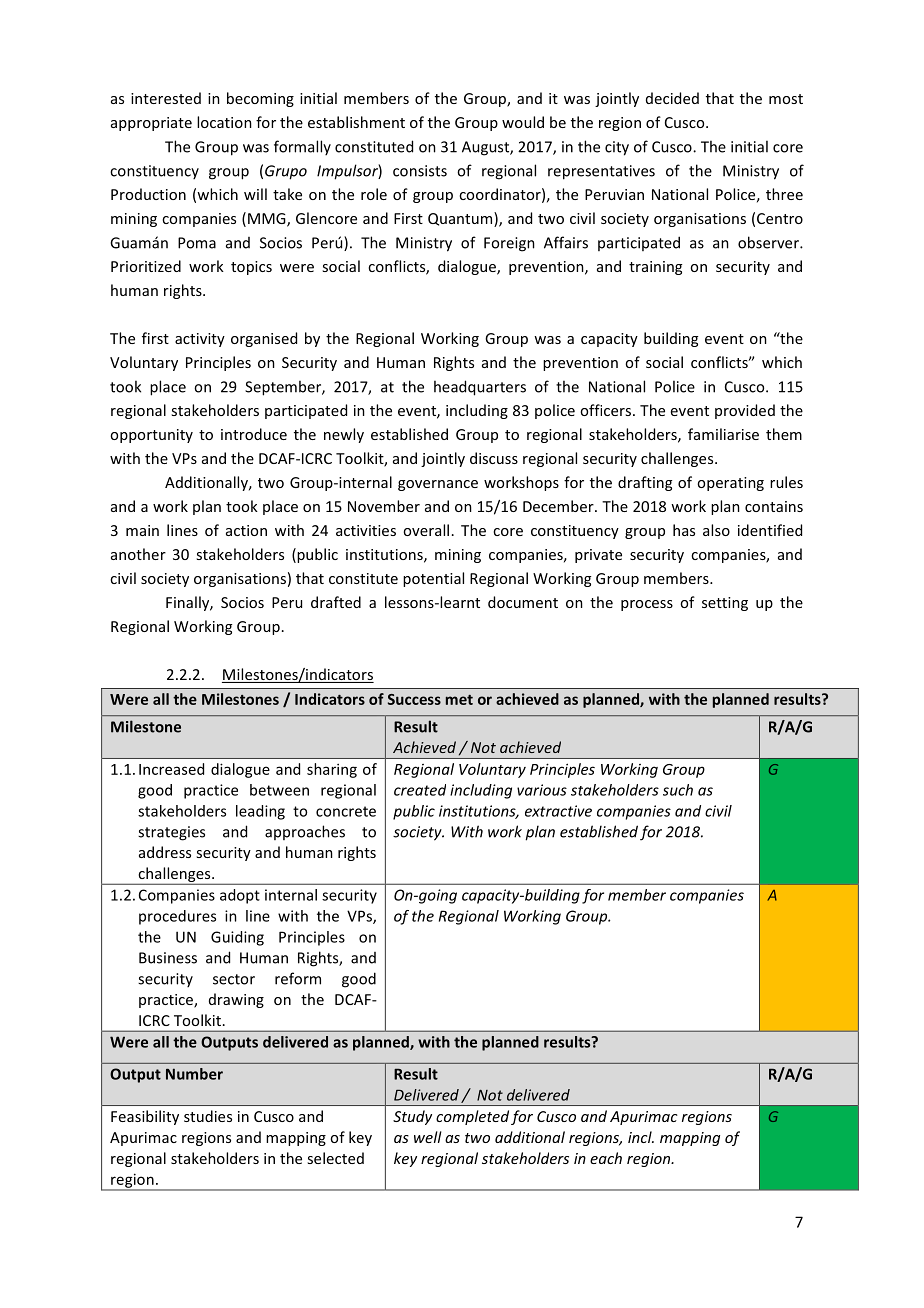  Describe the element at coordinates (224, 122) in the screenshot. I see `location` at that location.
